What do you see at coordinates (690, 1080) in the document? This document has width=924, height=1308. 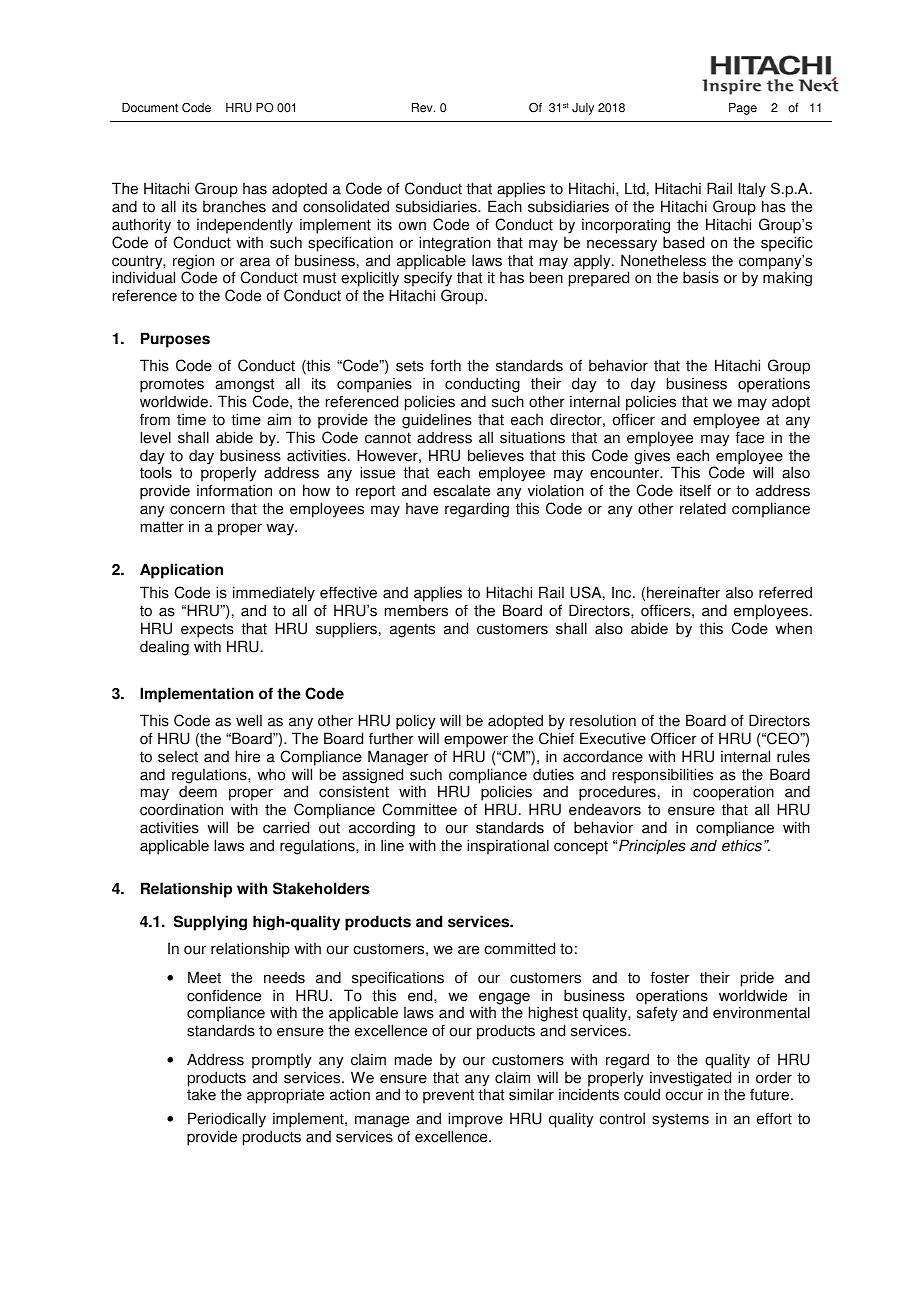 I see `investigated` at bounding box center [690, 1080].
